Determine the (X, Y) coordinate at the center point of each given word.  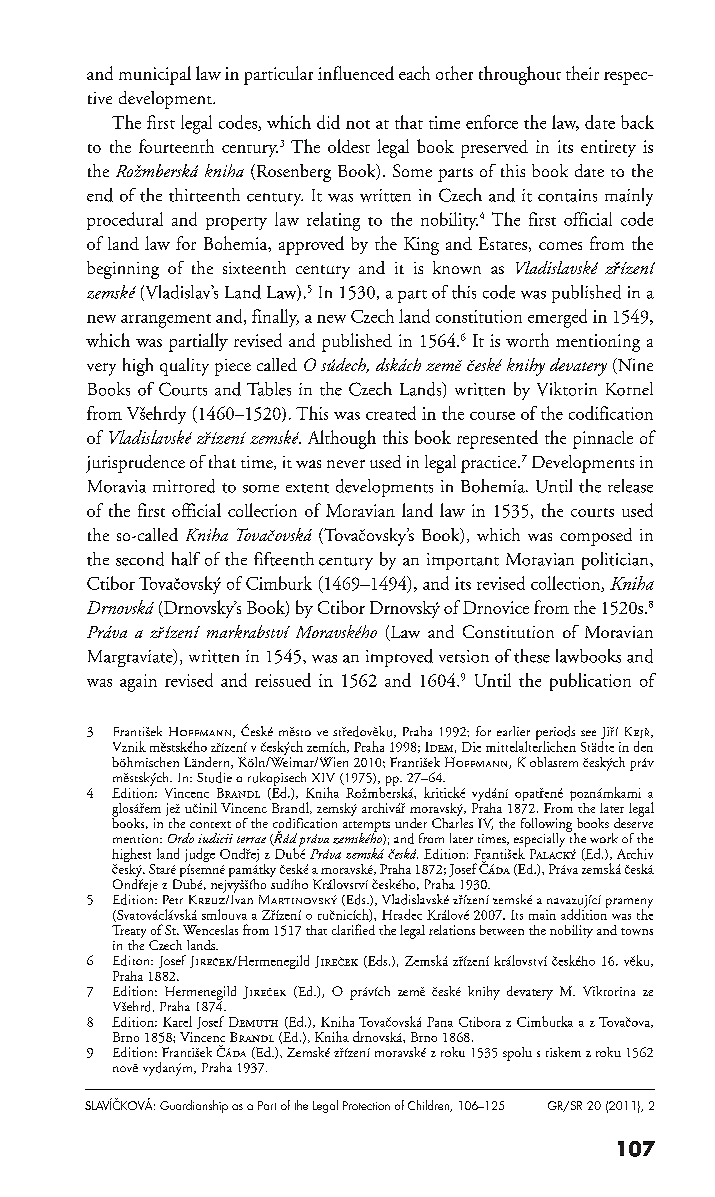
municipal (155, 75)
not (358, 124)
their (582, 73)
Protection (366, 1105)
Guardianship (194, 1106)
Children (430, 1106)
